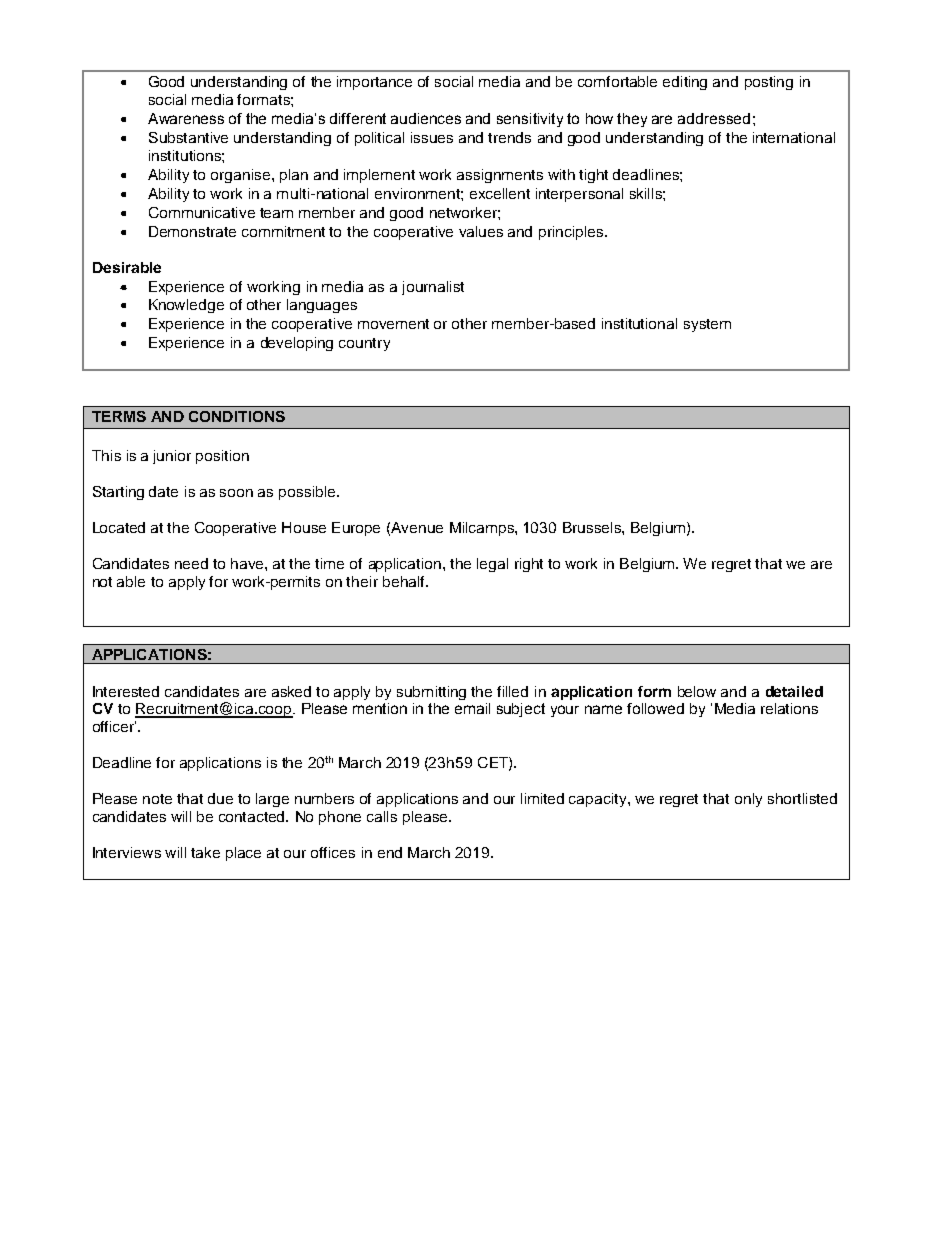 This image has height=1233, width=952. What do you see at coordinates (426, 118) in the image?
I see `audiences` at bounding box center [426, 118].
